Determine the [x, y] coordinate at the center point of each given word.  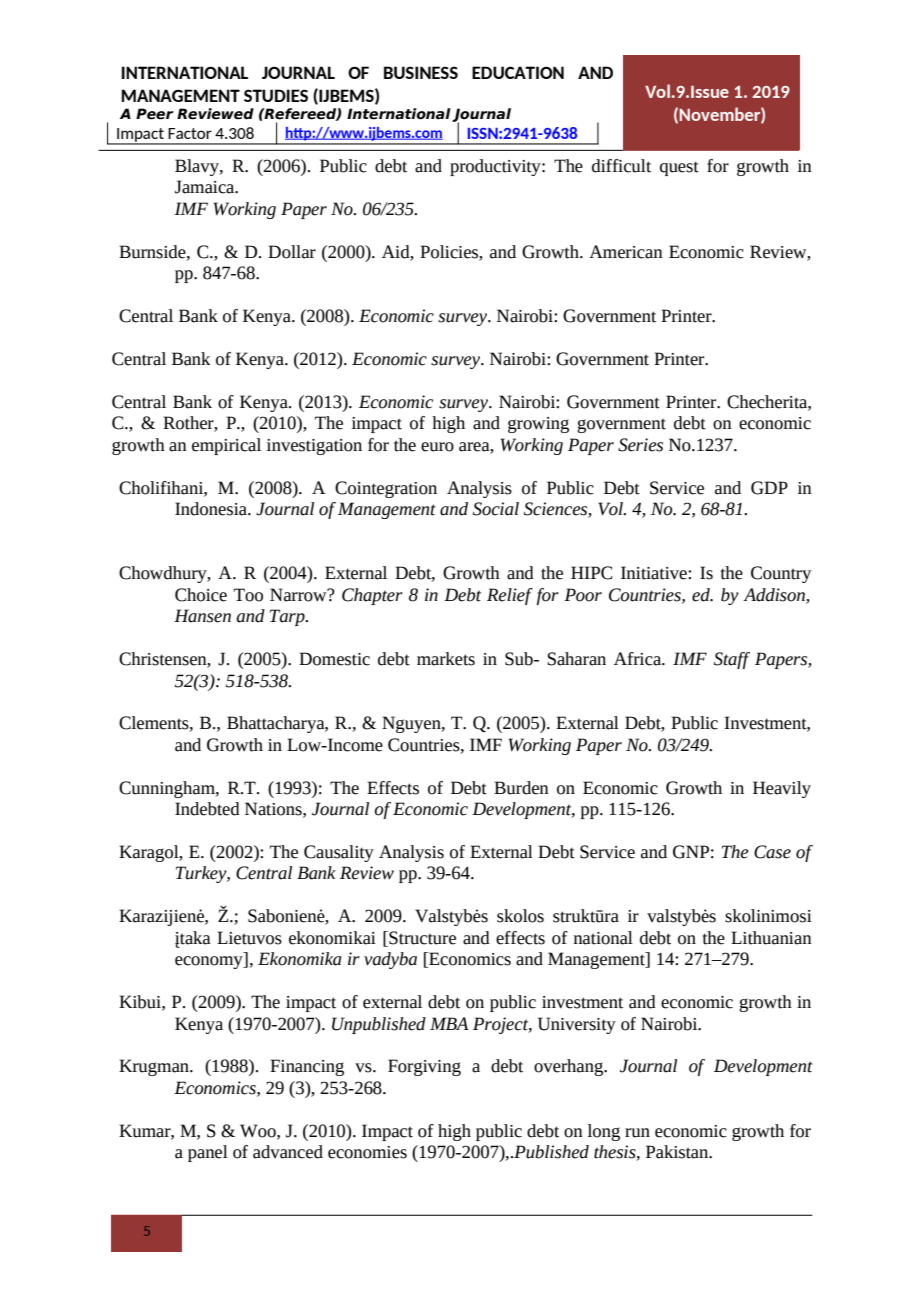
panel [208, 1153]
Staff [732, 660]
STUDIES [276, 95]
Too [248, 595]
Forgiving [424, 1067]
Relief [510, 596]
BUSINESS [421, 72]
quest [679, 168]
